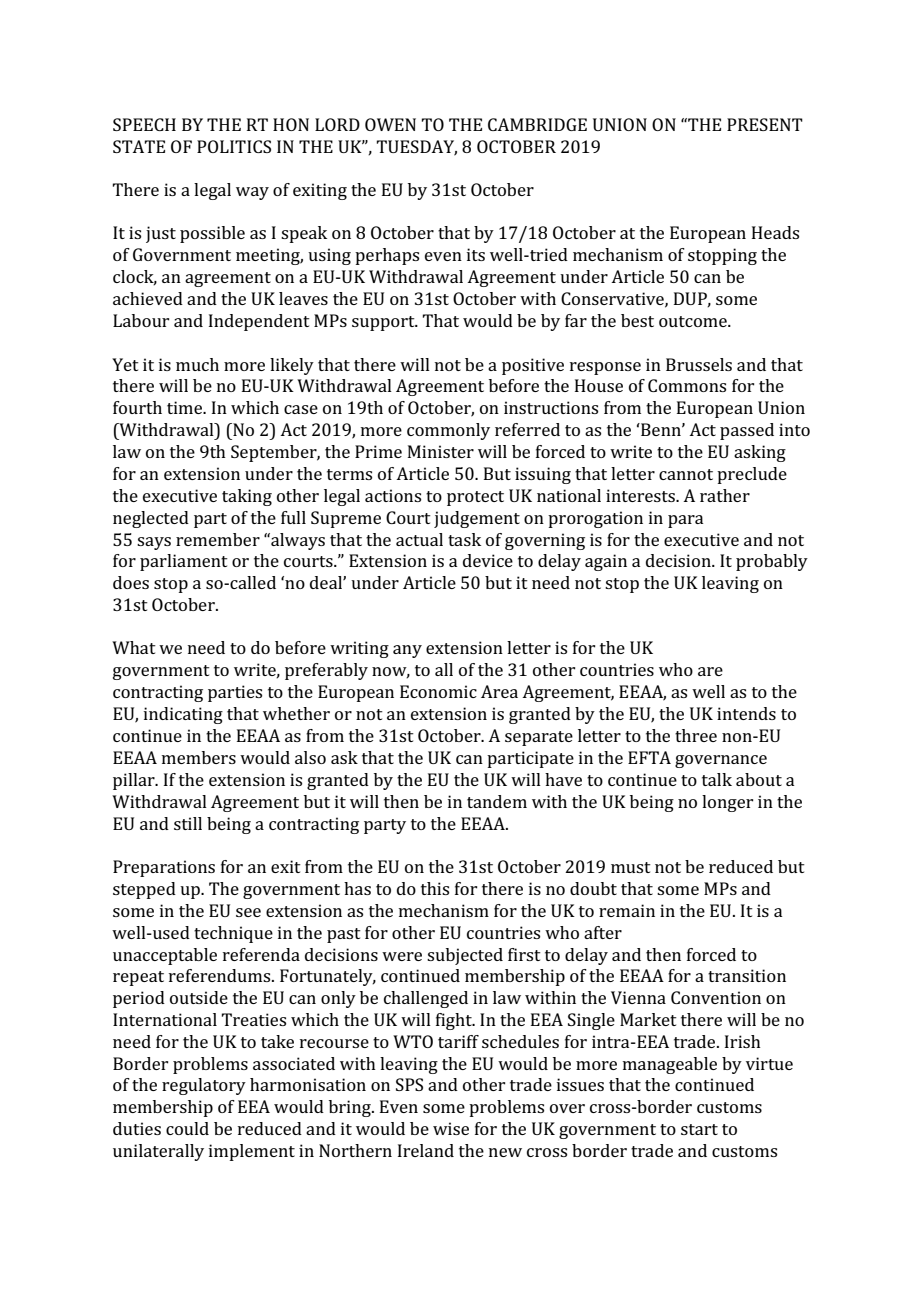 The image size is (924, 1308). Describe the element at coordinates (438, 691) in the document. I see `Economic` at that location.
